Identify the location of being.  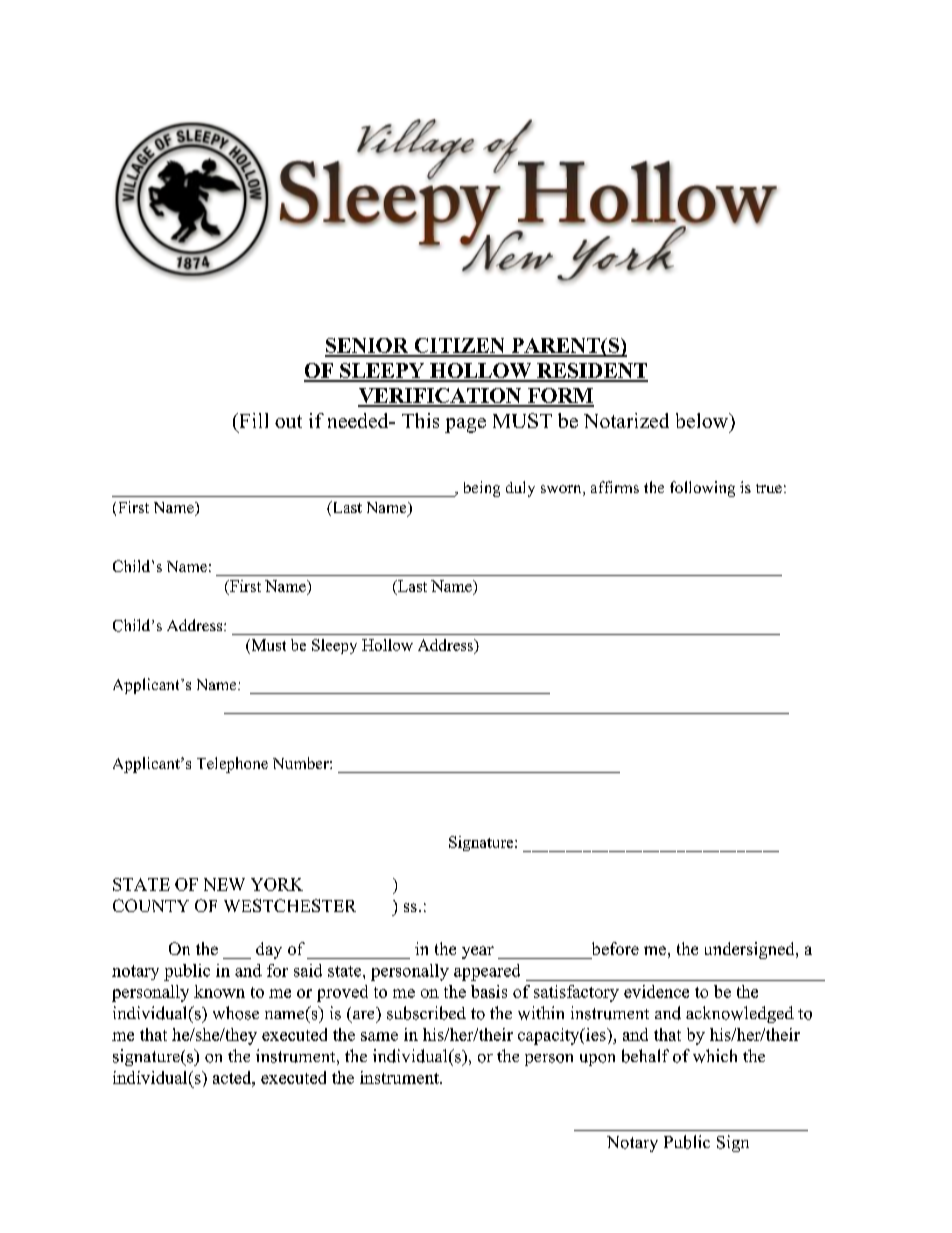
(482, 489).
